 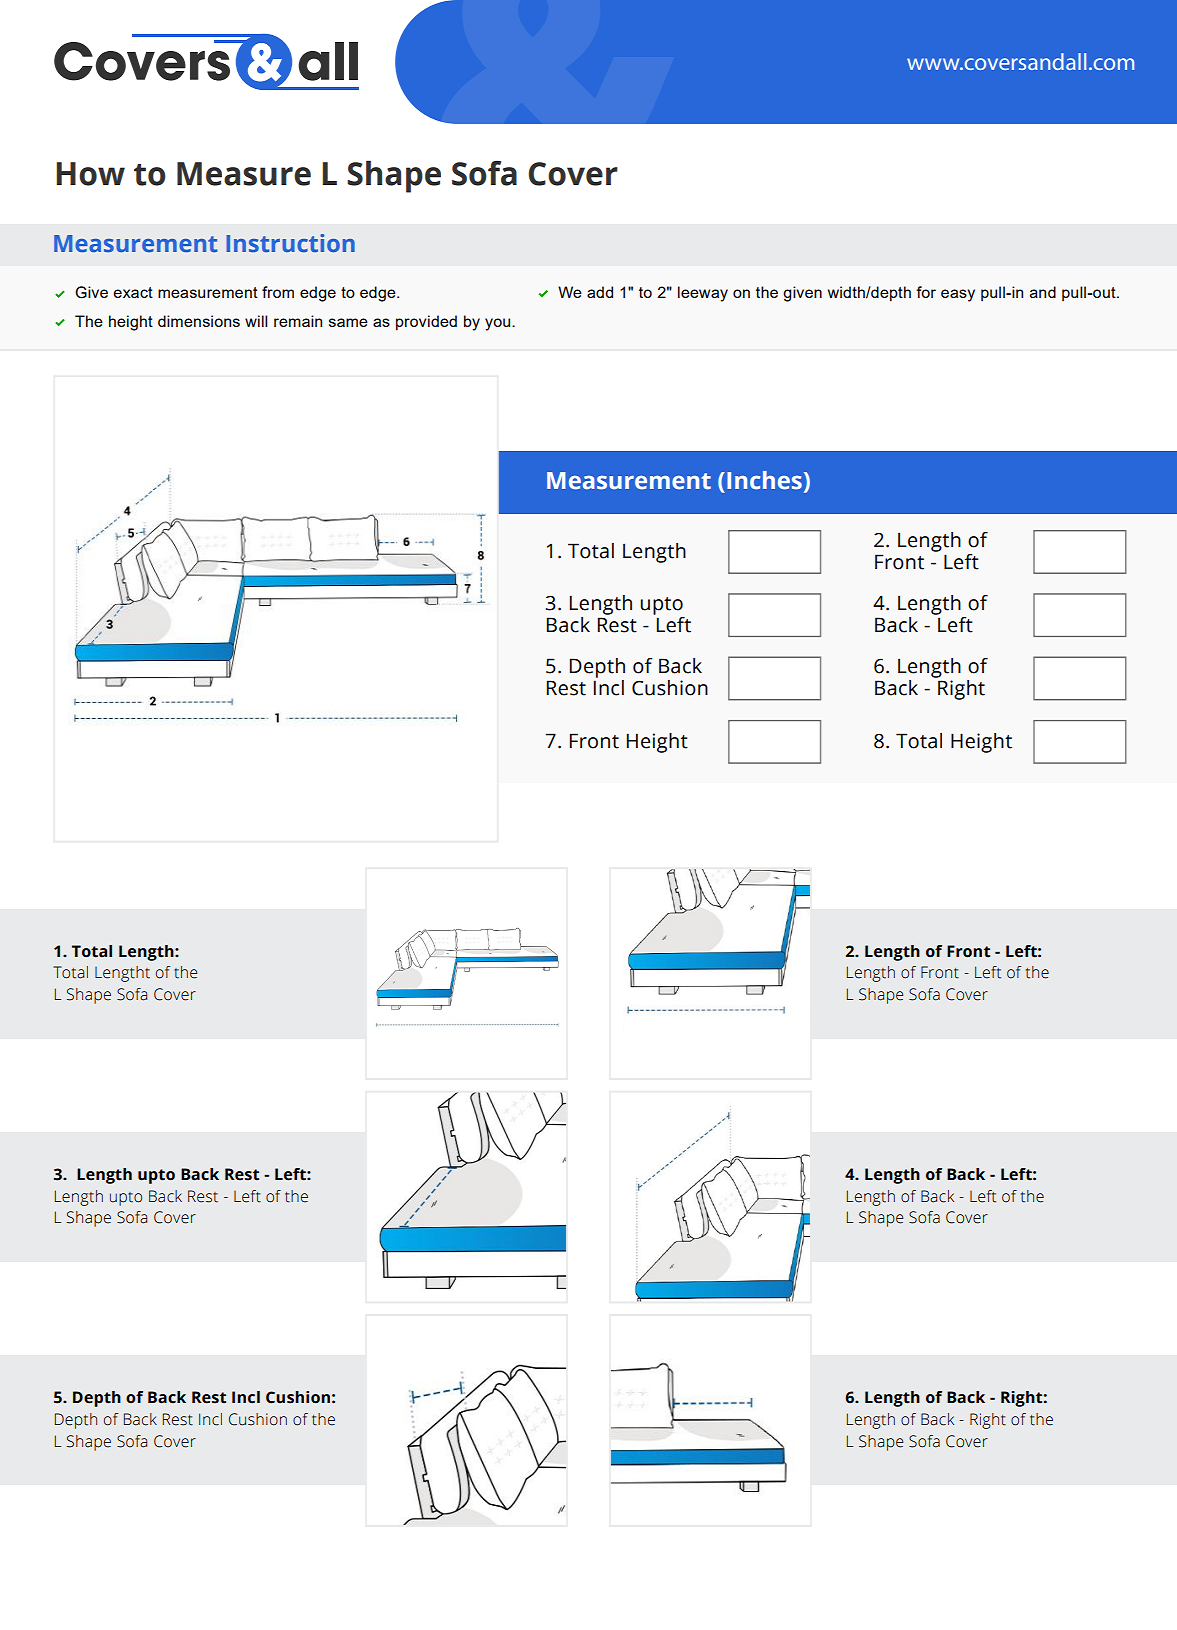 I want to click on exact, so click(x=133, y=292).
